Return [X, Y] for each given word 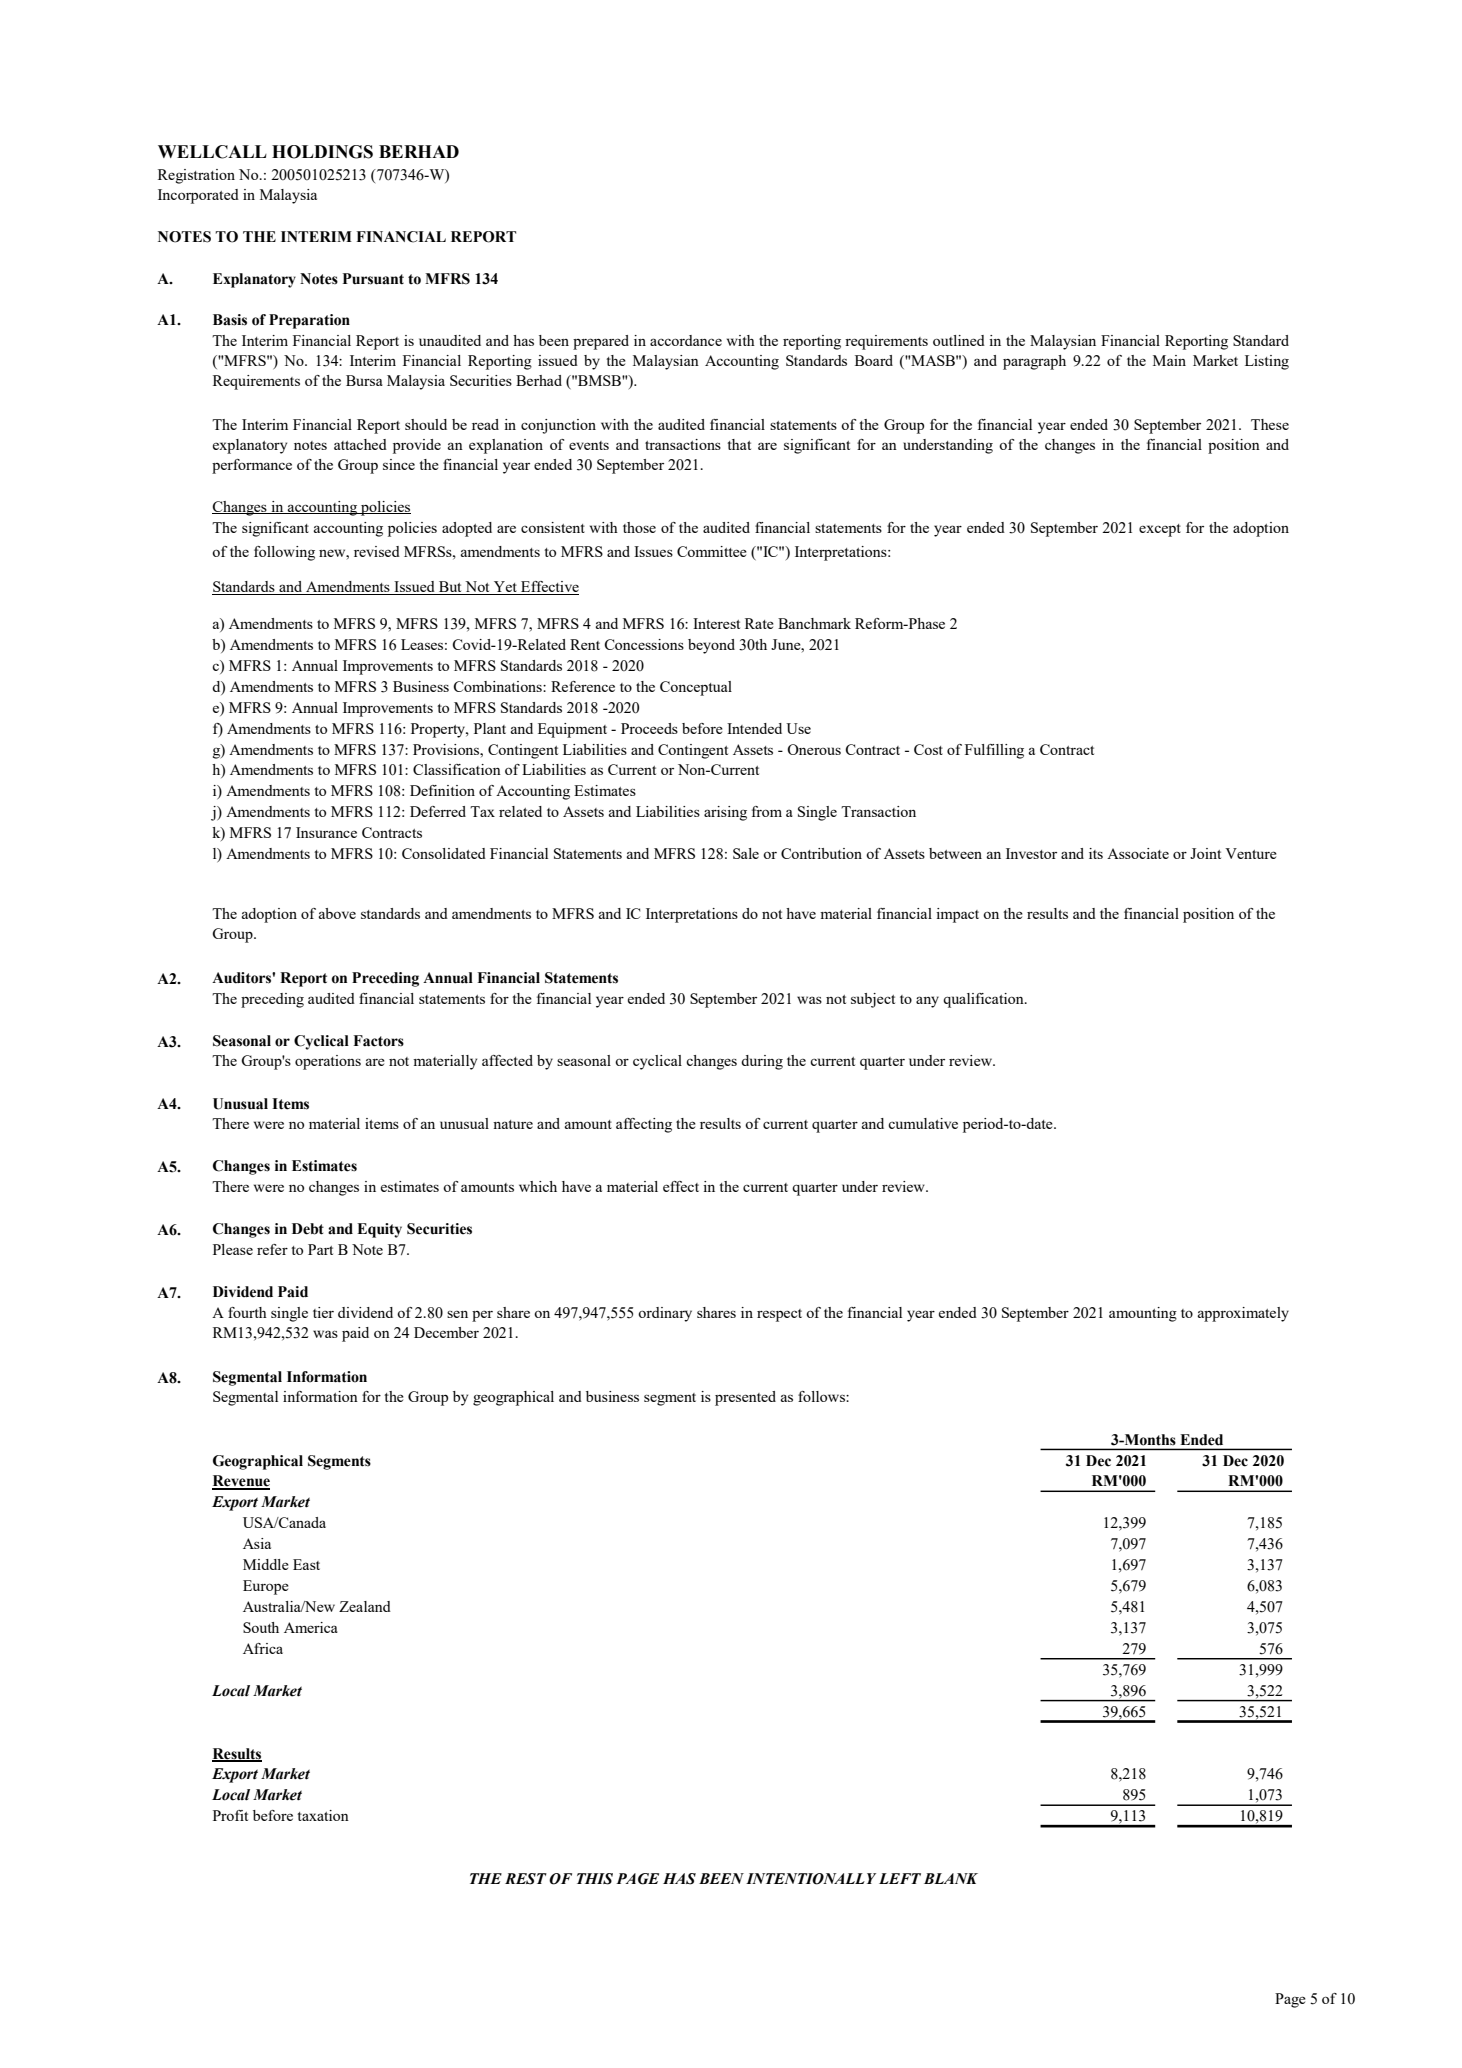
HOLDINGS [322, 152]
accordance [686, 340]
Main [1169, 360]
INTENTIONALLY [811, 1879]
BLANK [951, 1878]
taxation [323, 1815]
